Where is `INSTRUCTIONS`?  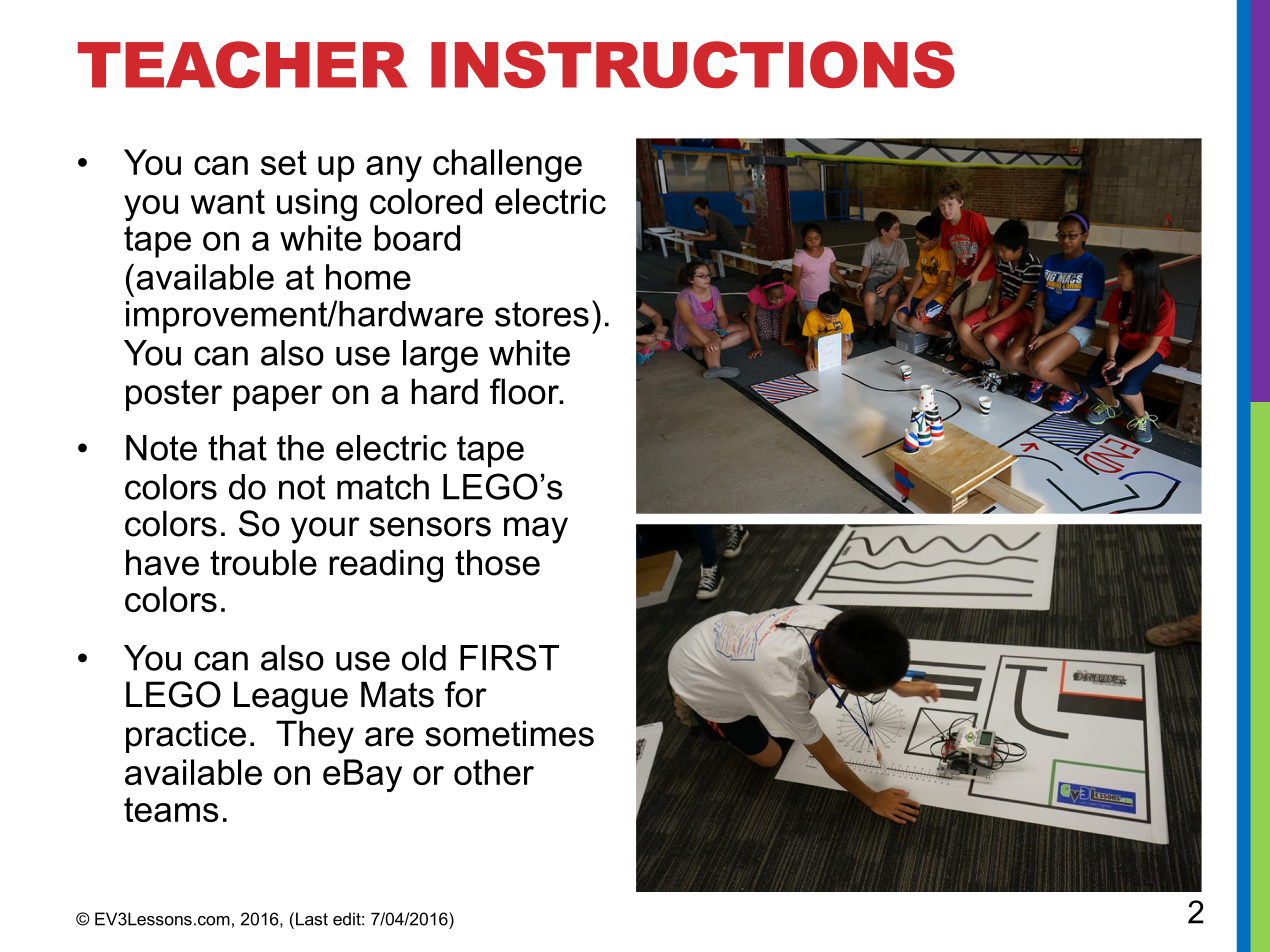
INSTRUCTIONS is located at coordinates (693, 64).
